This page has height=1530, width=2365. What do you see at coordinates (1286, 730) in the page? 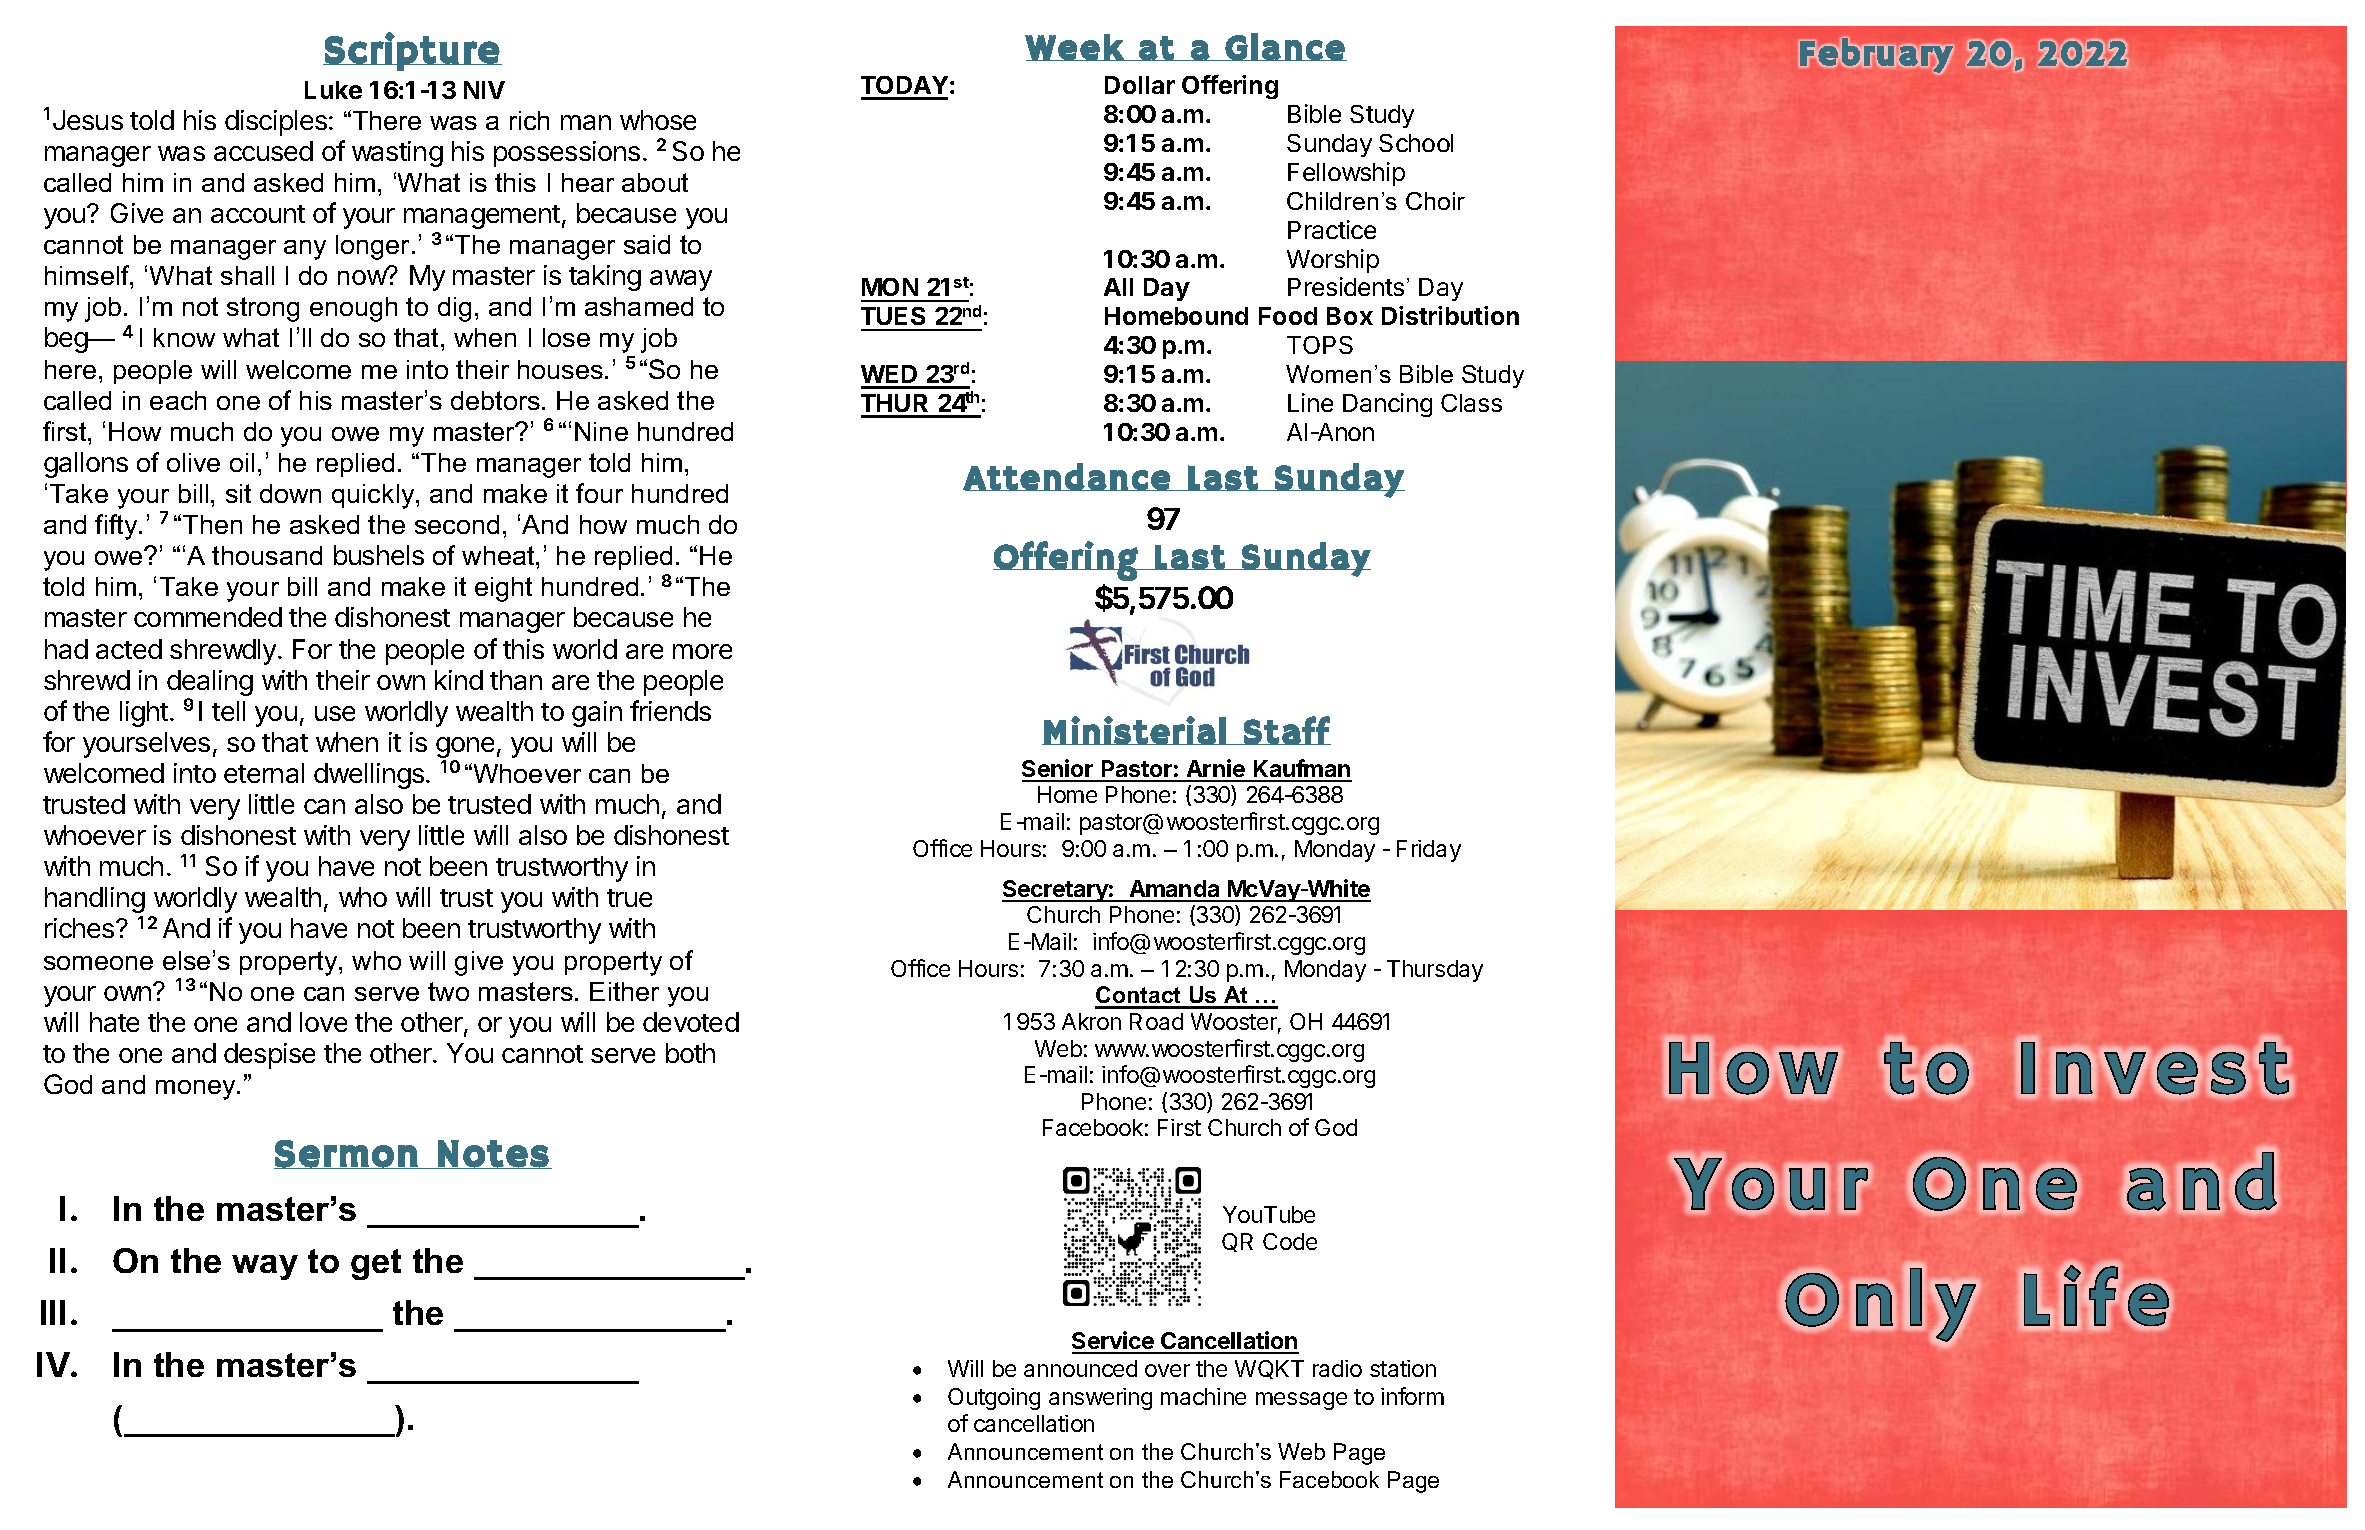
I see `Staff` at bounding box center [1286, 730].
